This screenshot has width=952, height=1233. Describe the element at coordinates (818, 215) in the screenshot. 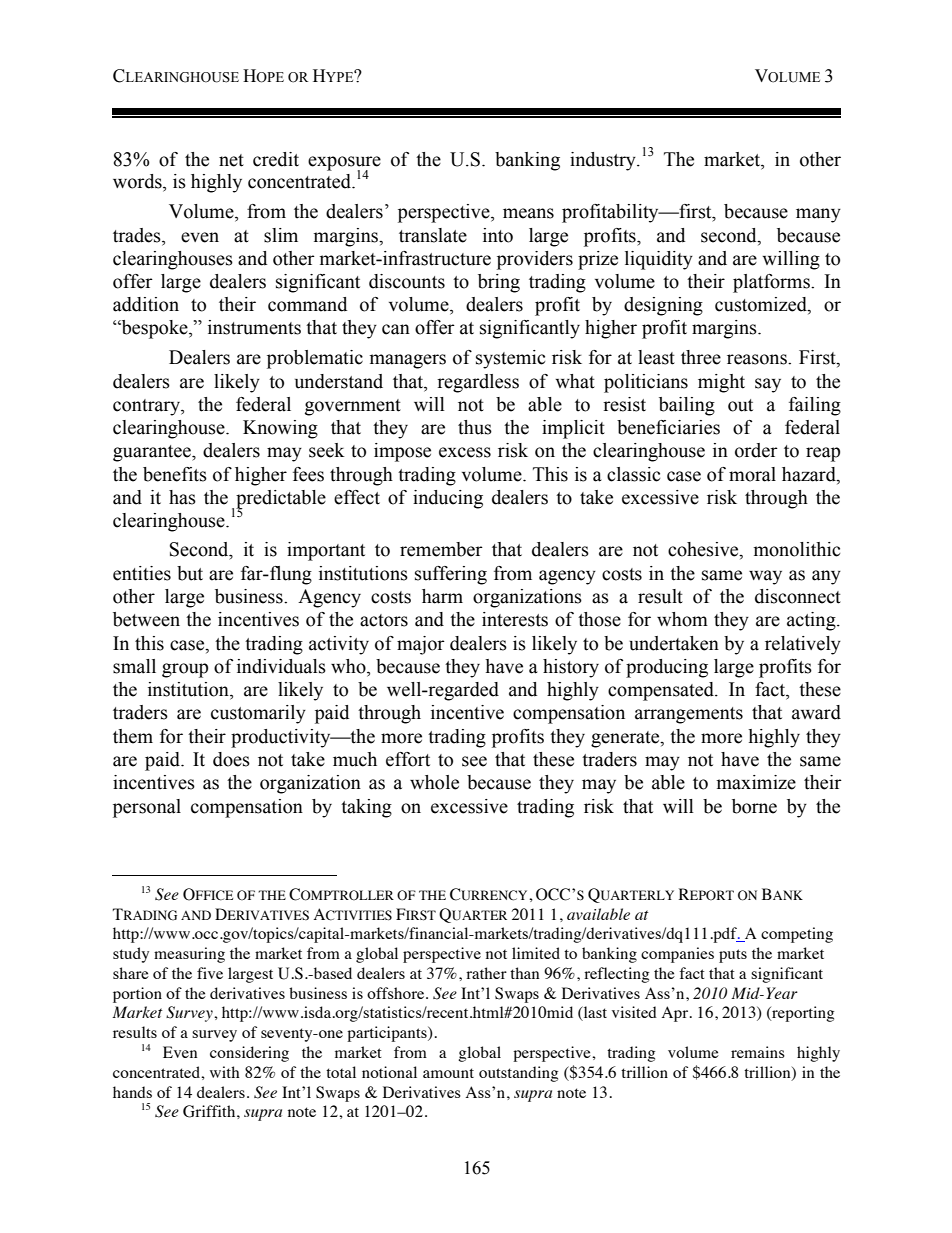

I see `many` at that location.
